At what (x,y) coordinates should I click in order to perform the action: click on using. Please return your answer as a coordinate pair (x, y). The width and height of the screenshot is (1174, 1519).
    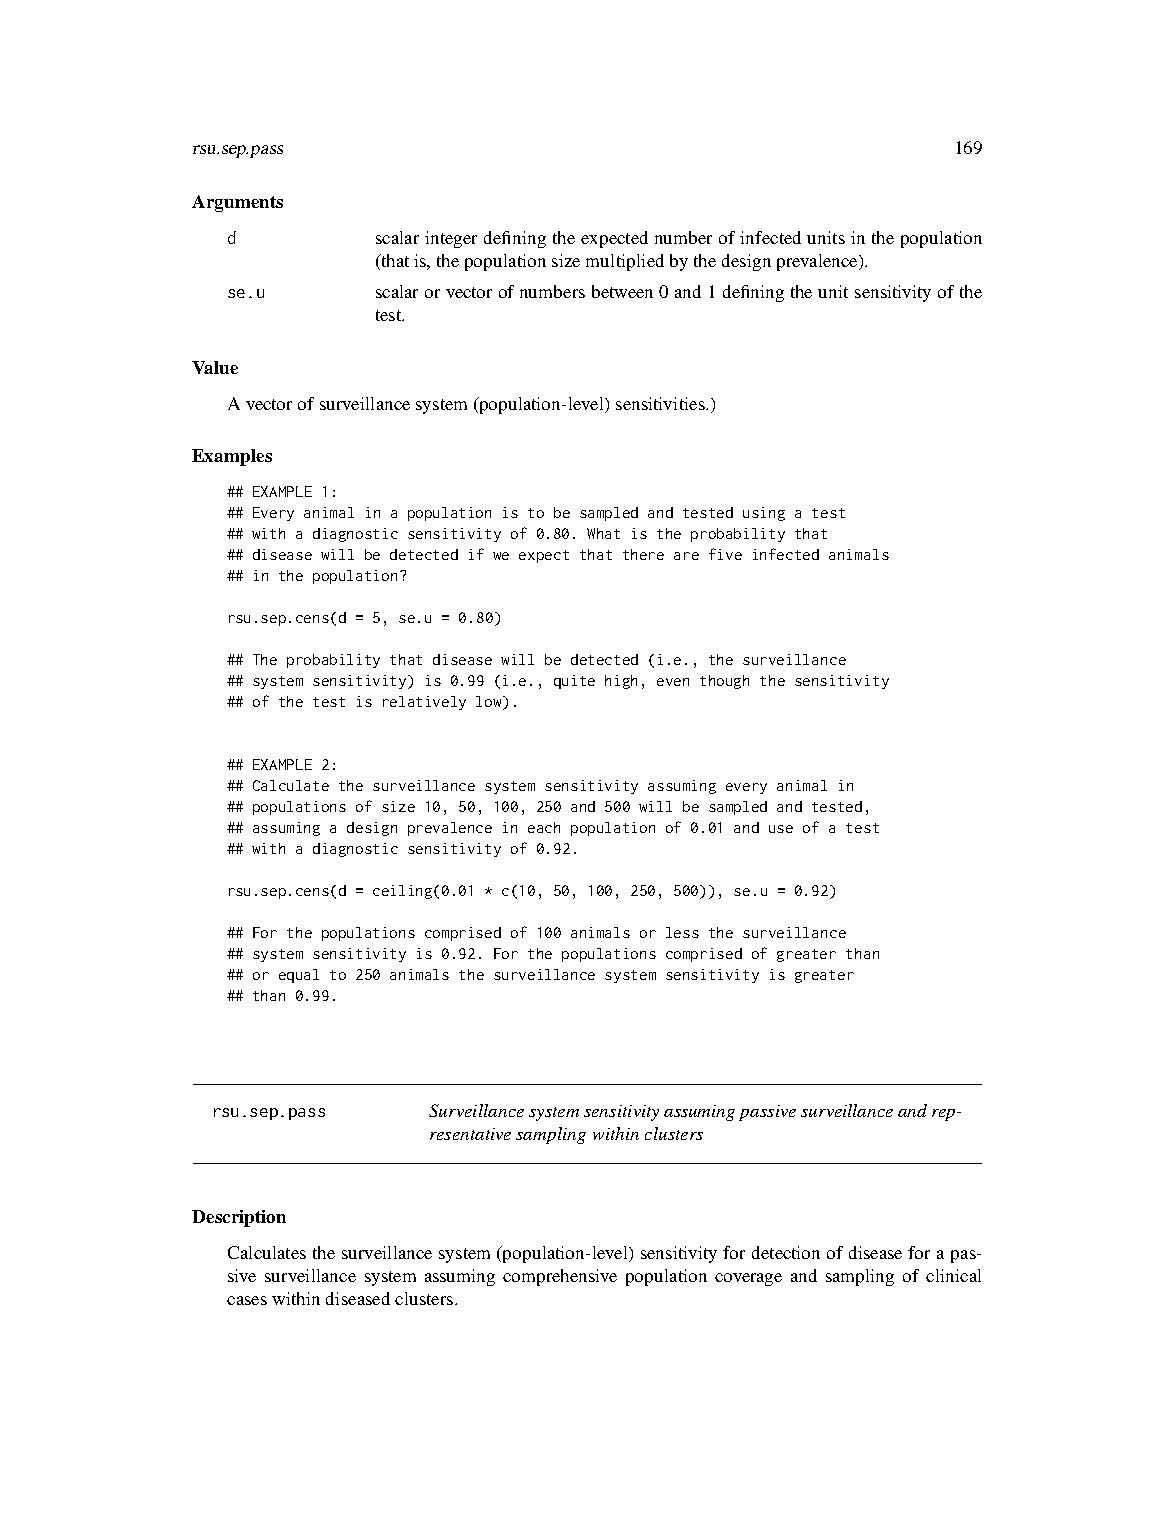
    Looking at the image, I should click on (764, 514).
